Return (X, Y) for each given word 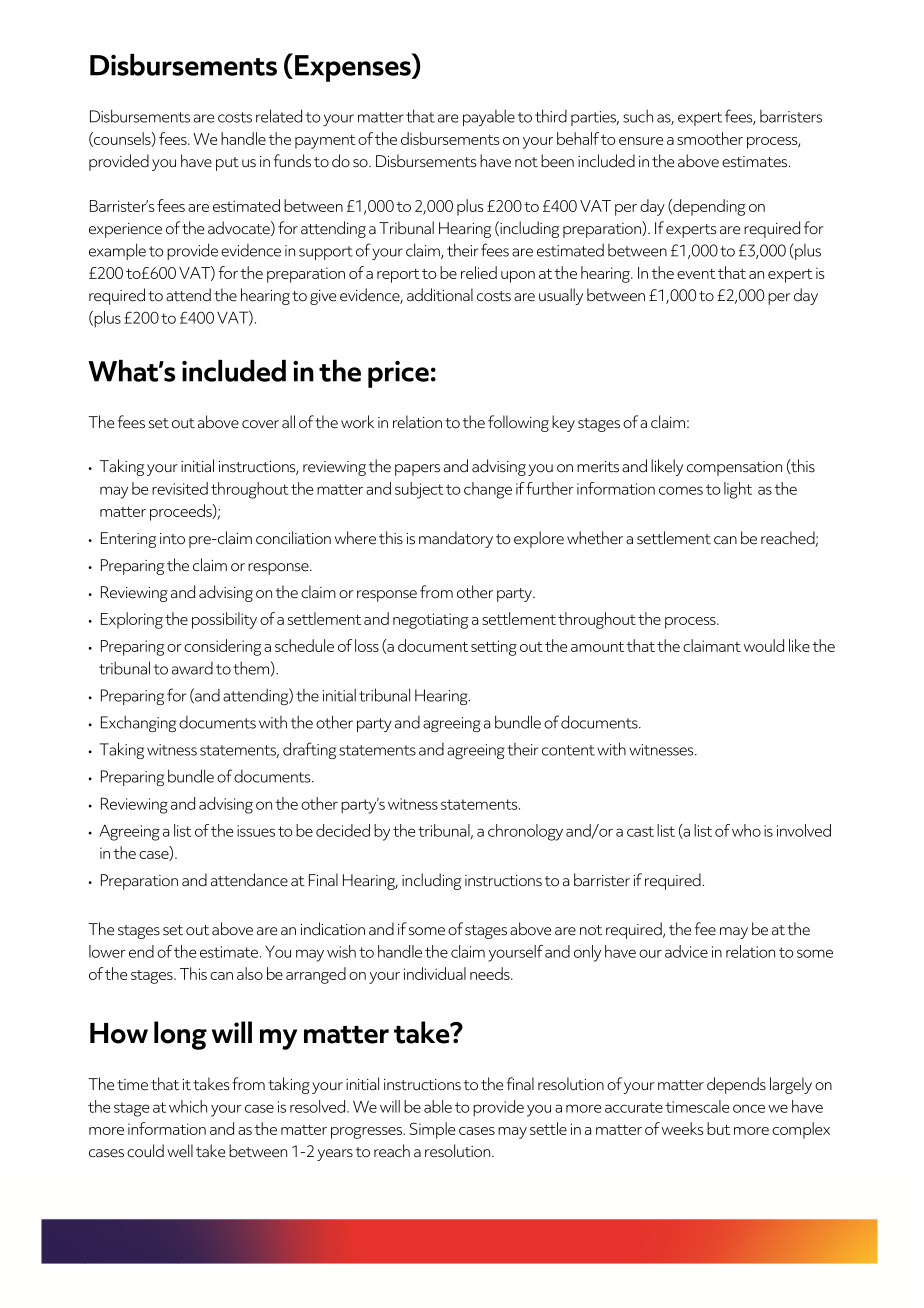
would (764, 645)
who (746, 830)
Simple (432, 1130)
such (638, 116)
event (696, 274)
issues (256, 831)
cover (260, 424)
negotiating (431, 621)
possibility (224, 620)
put (227, 164)
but (718, 1128)
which (188, 1106)
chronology (525, 832)
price (398, 374)
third (551, 116)
